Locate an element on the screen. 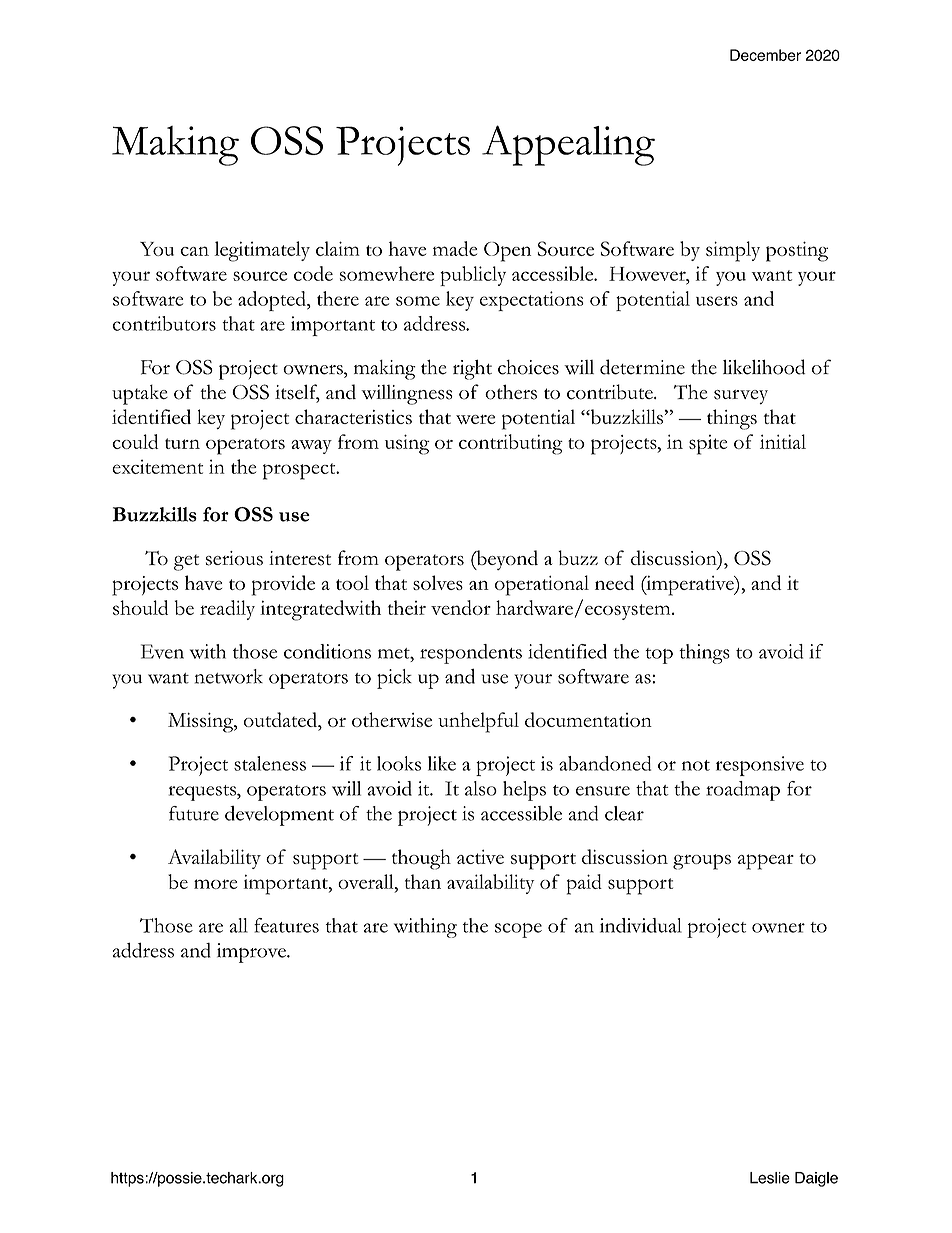 The image size is (952, 1233). readily is located at coordinates (227, 610).
